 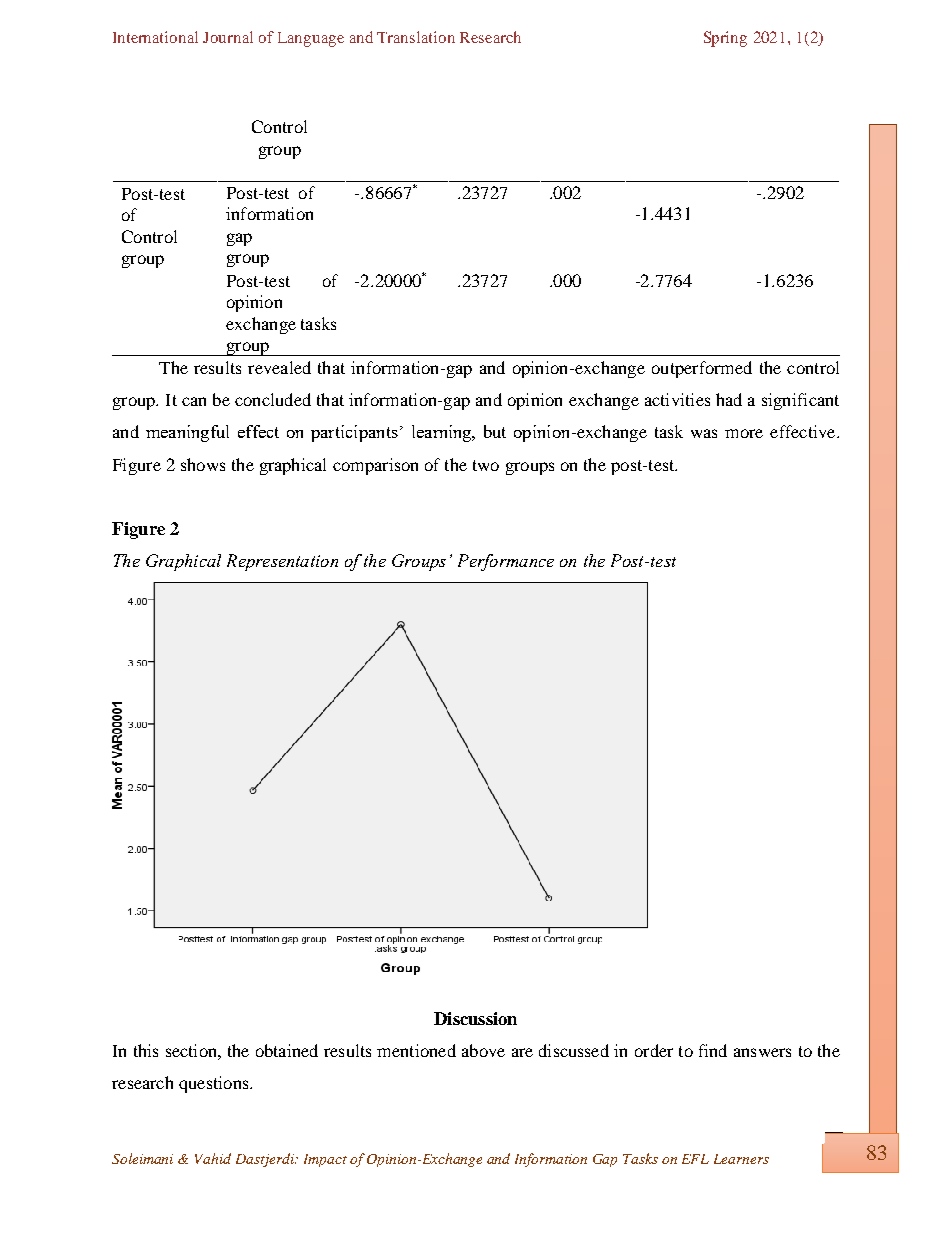 What do you see at coordinates (475, 1018) in the page?
I see `Discussion` at bounding box center [475, 1018].
